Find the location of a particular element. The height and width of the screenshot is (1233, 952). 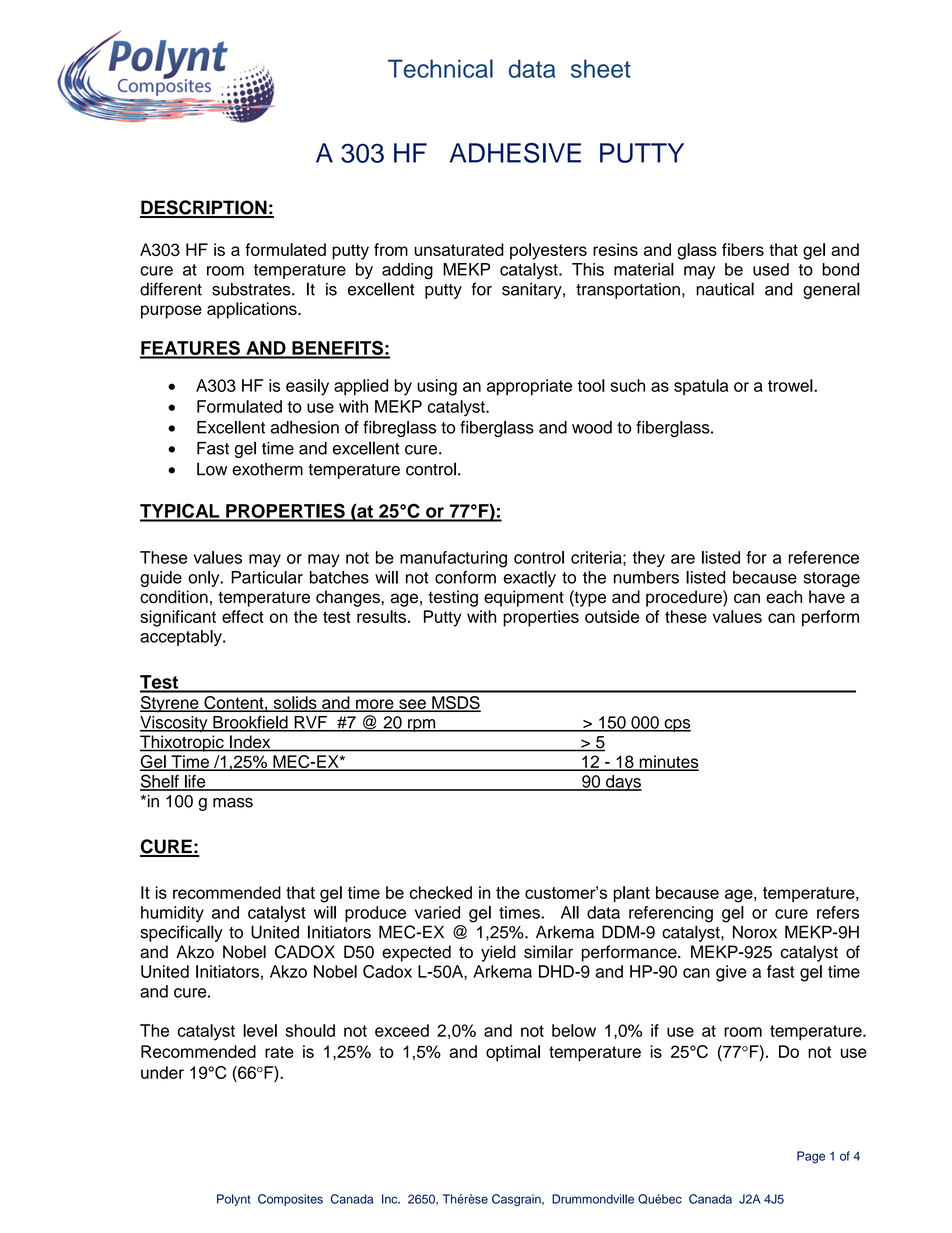

Composites is located at coordinates (290, 1200).
